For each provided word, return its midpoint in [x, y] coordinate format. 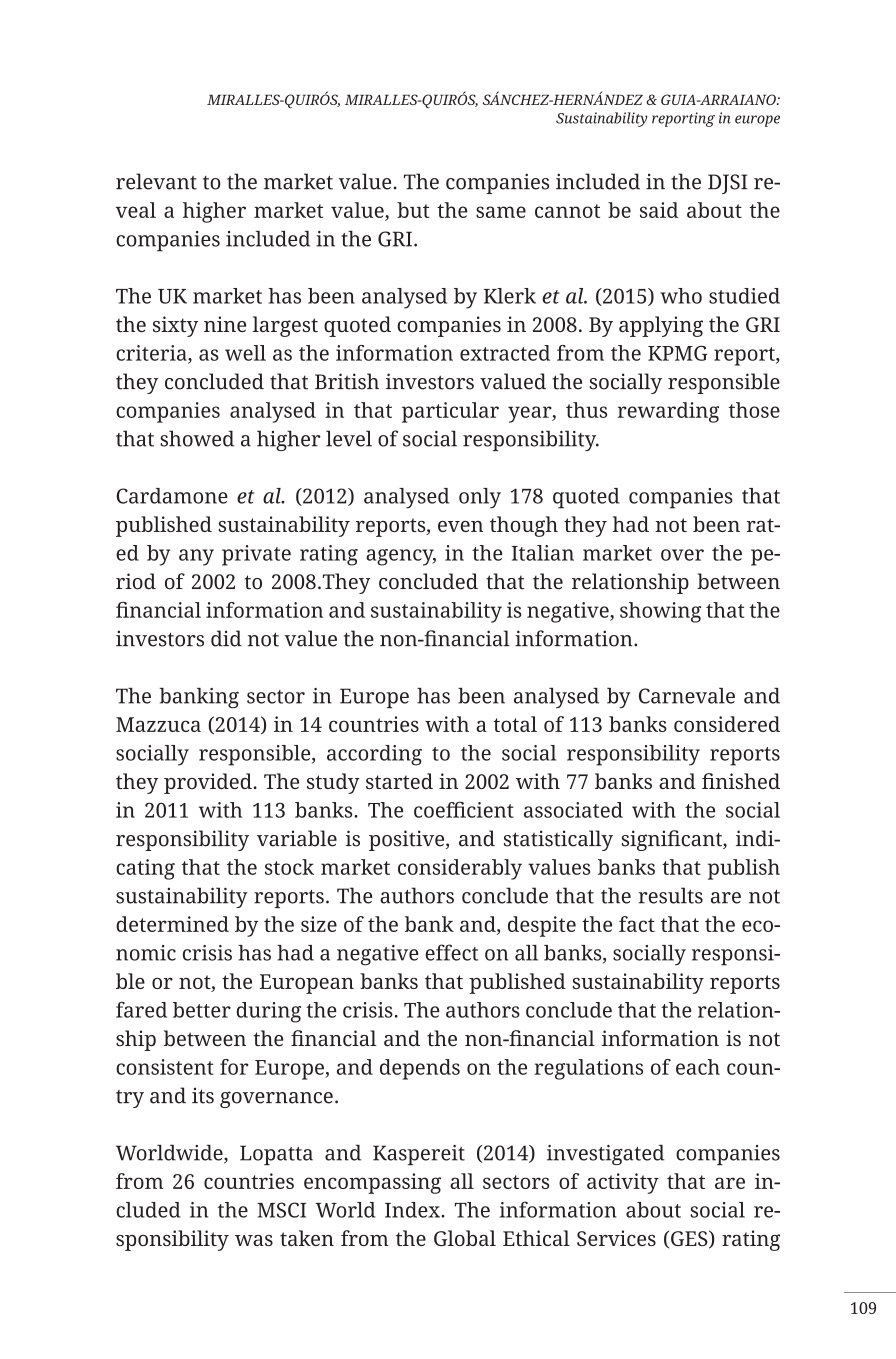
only [480, 498]
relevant [156, 181]
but [413, 210]
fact [637, 924]
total [515, 724]
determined [172, 924]
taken [307, 1238]
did [226, 638]
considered [727, 724]
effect [451, 952]
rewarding [668, 412]
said [659, 210]
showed [197, 438]
